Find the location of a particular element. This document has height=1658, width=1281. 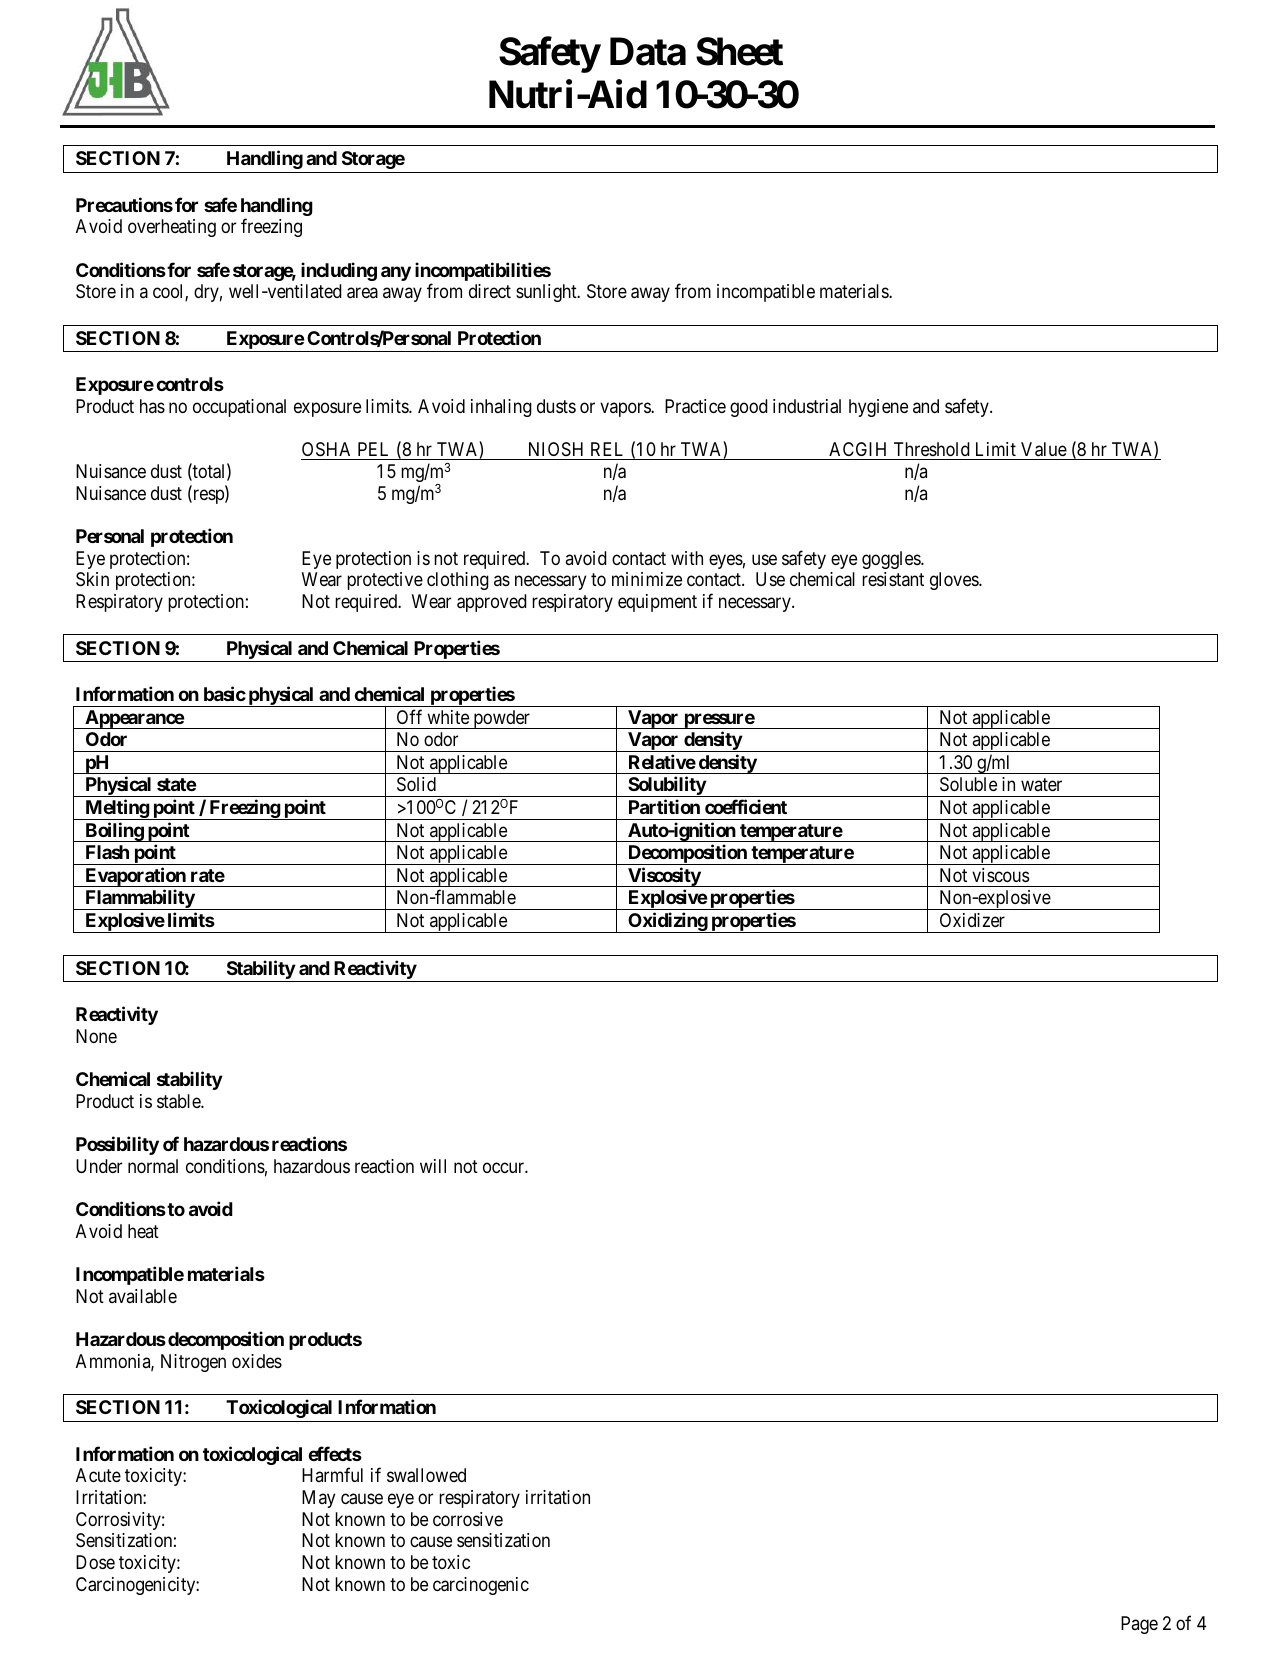

occupational is located at coordinates (239, 408).
